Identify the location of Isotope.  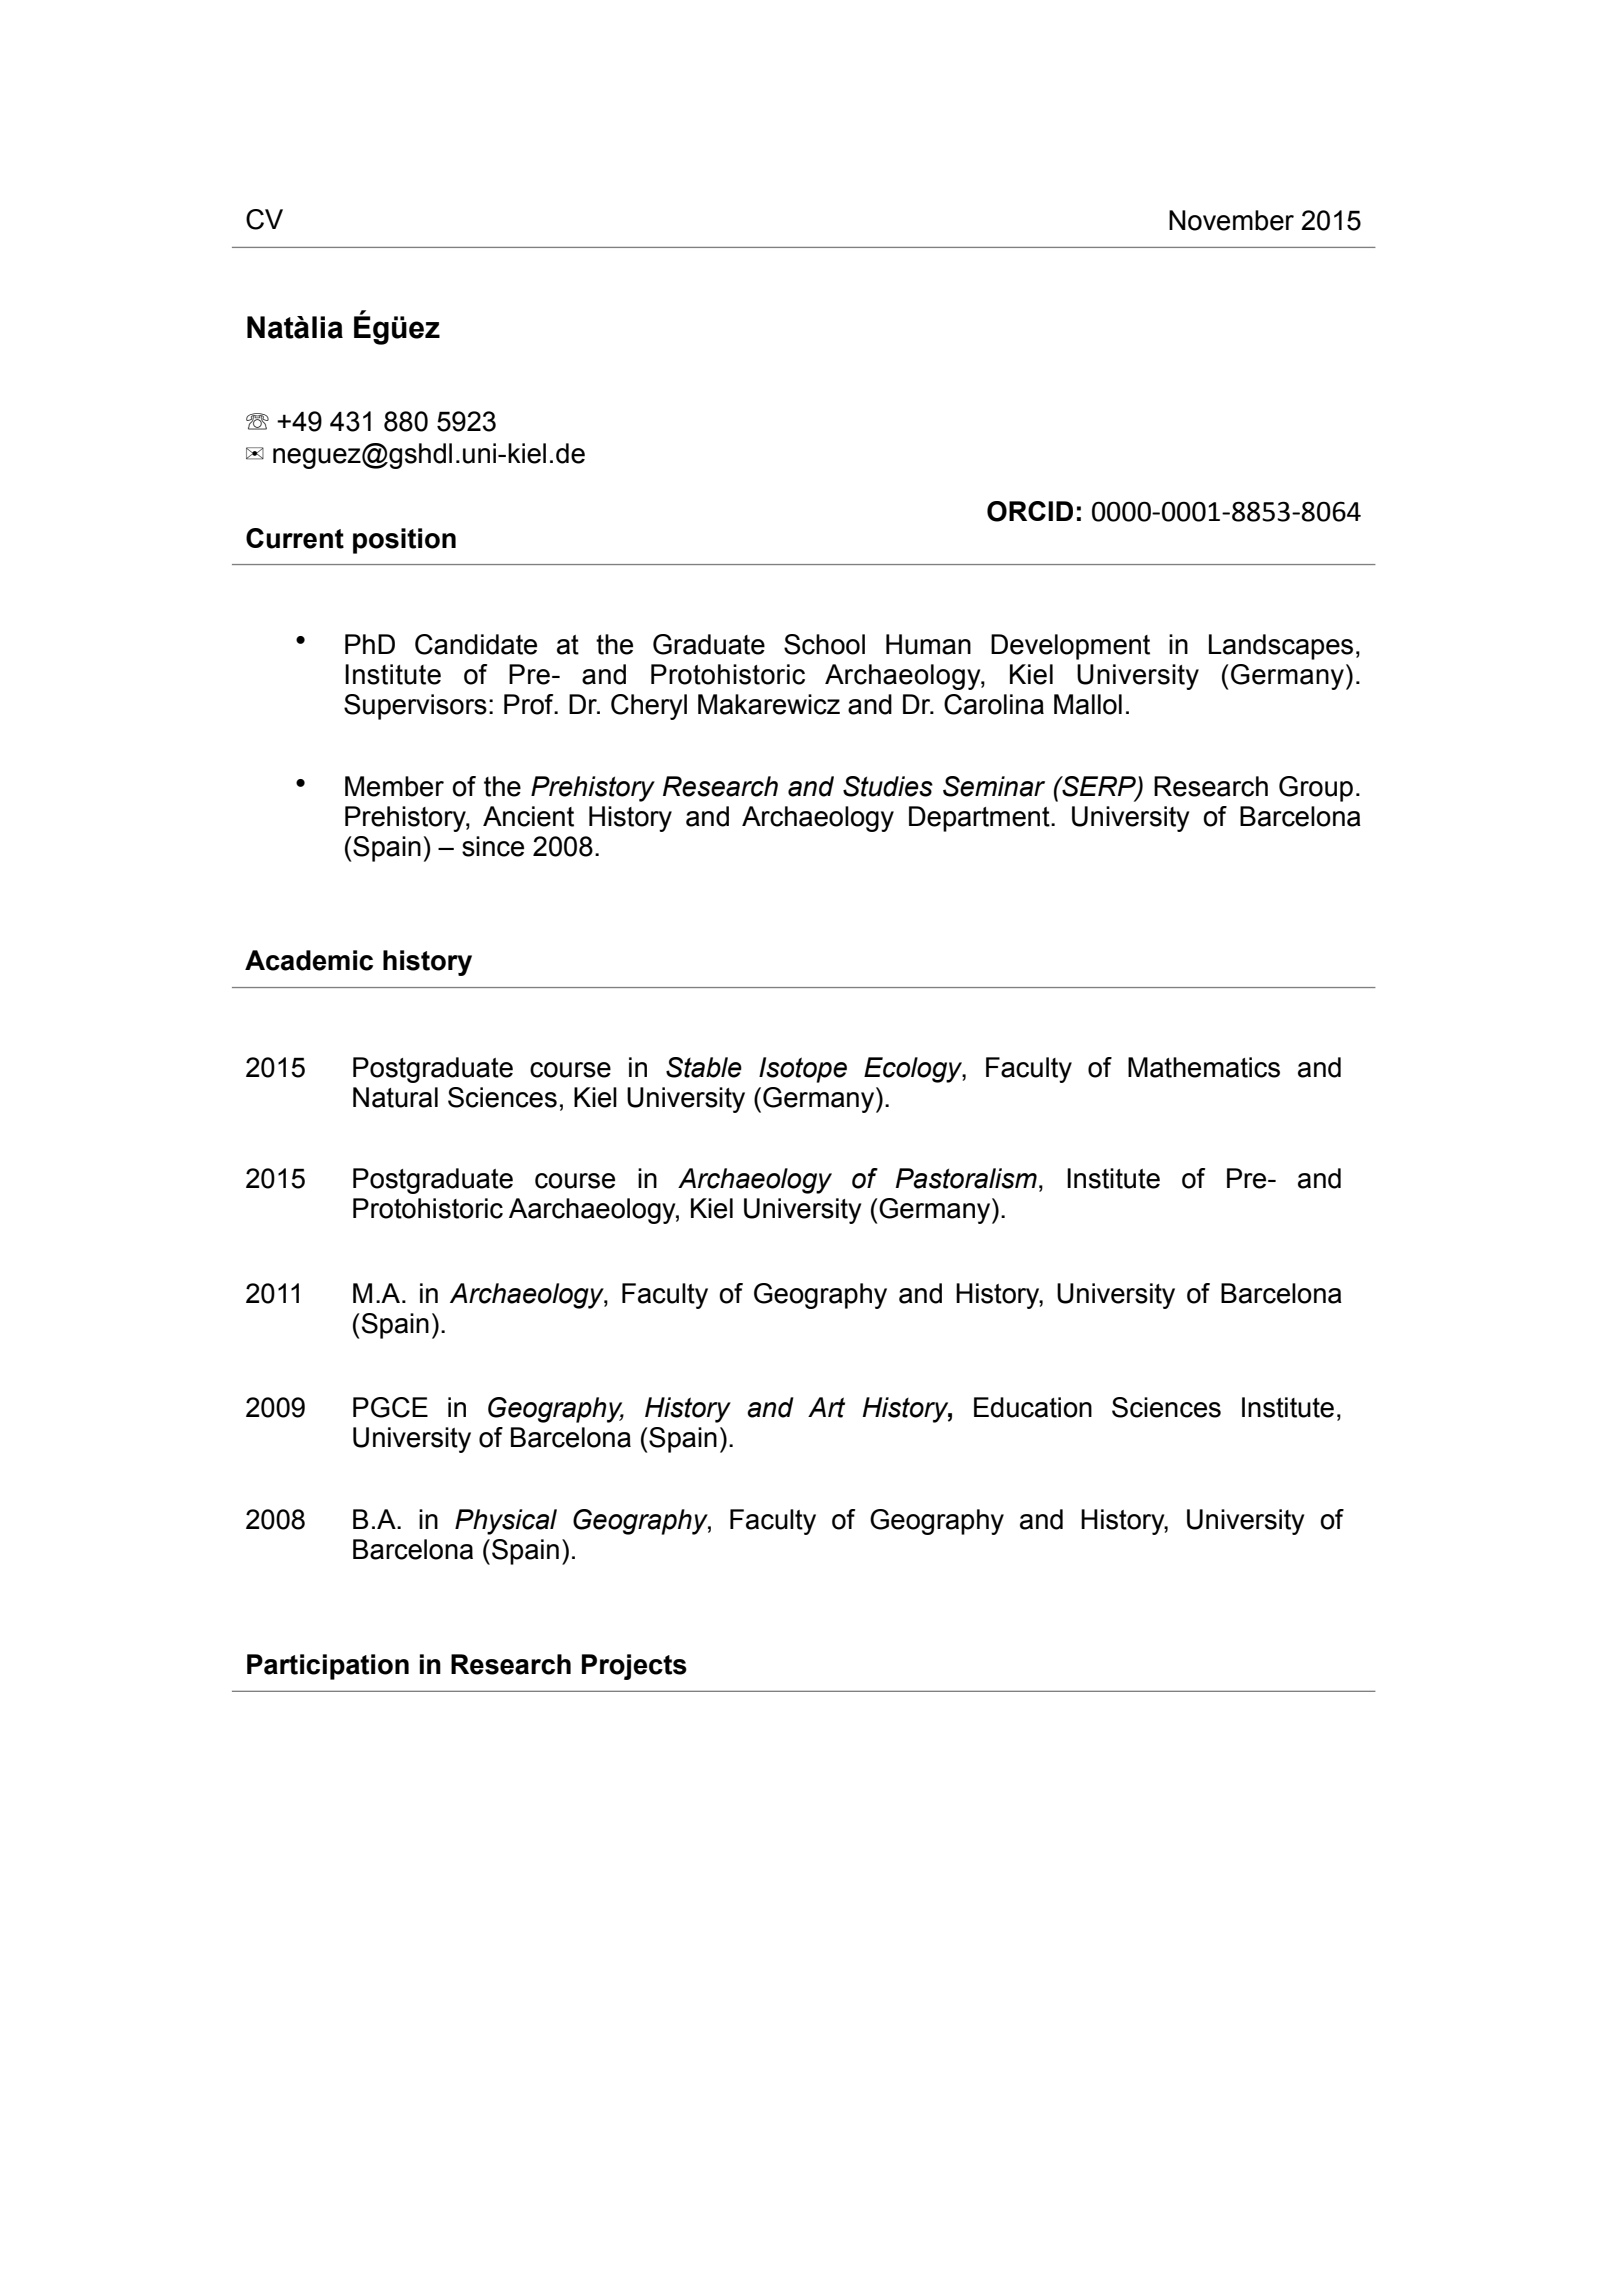
(803, 1070).
